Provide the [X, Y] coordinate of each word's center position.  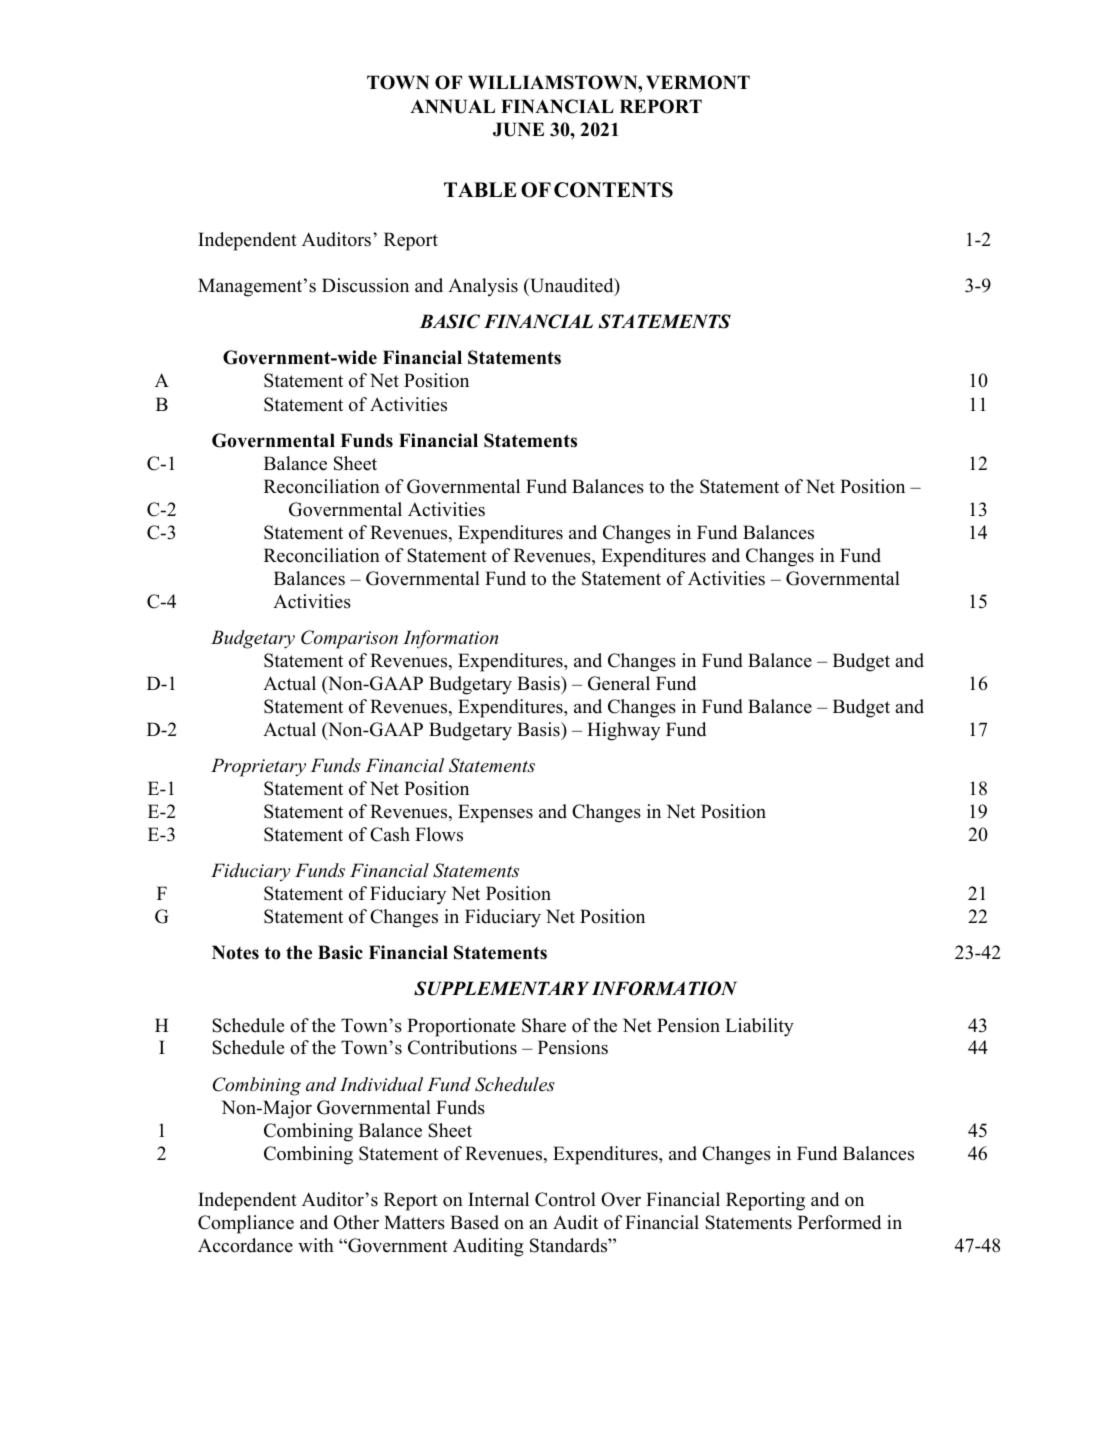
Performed [839, 1222]
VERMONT [698, 82]
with [316, 1245]
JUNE [518, 129]
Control [565, 1199]
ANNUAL [452, 106]
